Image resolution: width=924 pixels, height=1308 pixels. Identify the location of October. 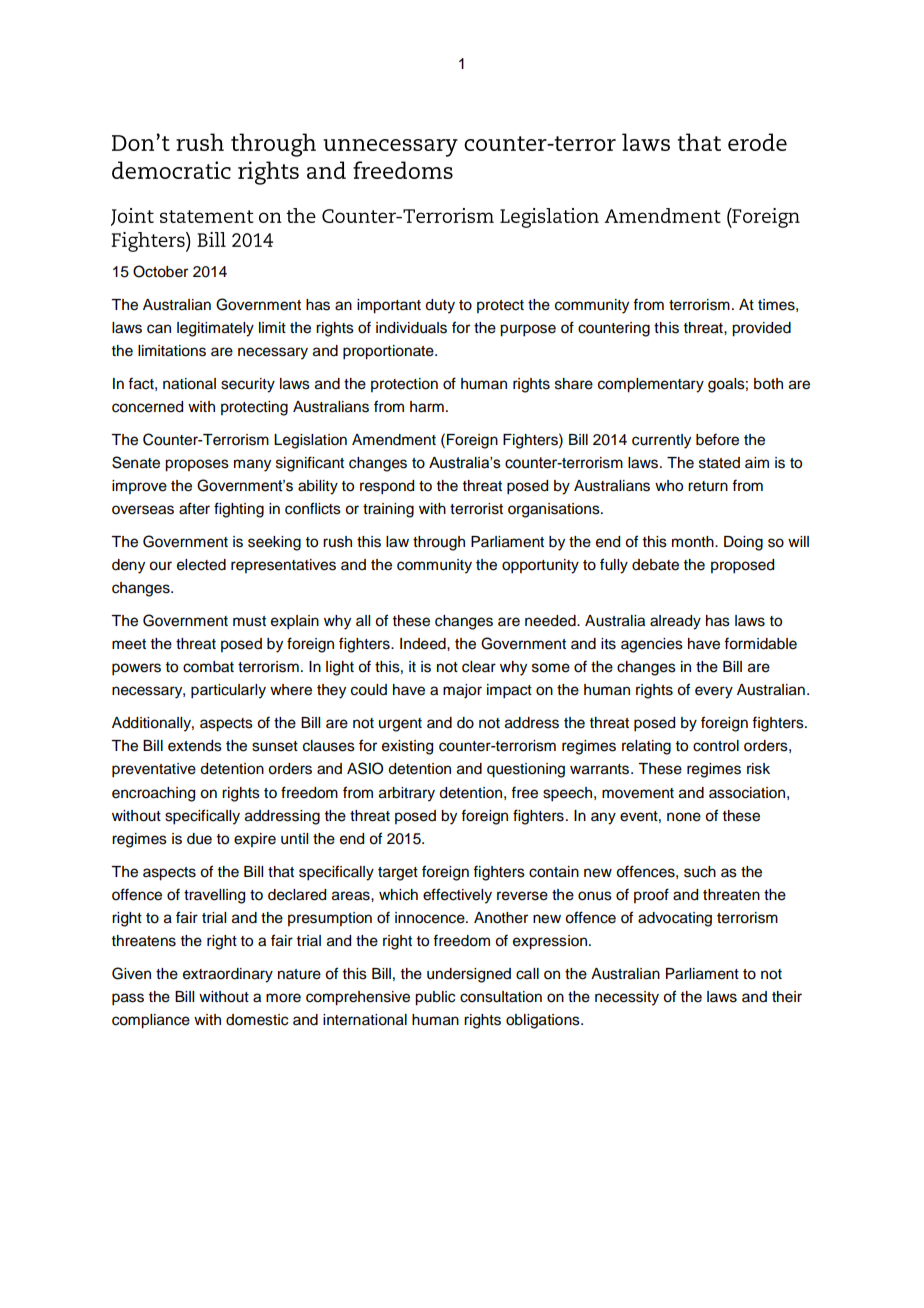
(160, 271).
